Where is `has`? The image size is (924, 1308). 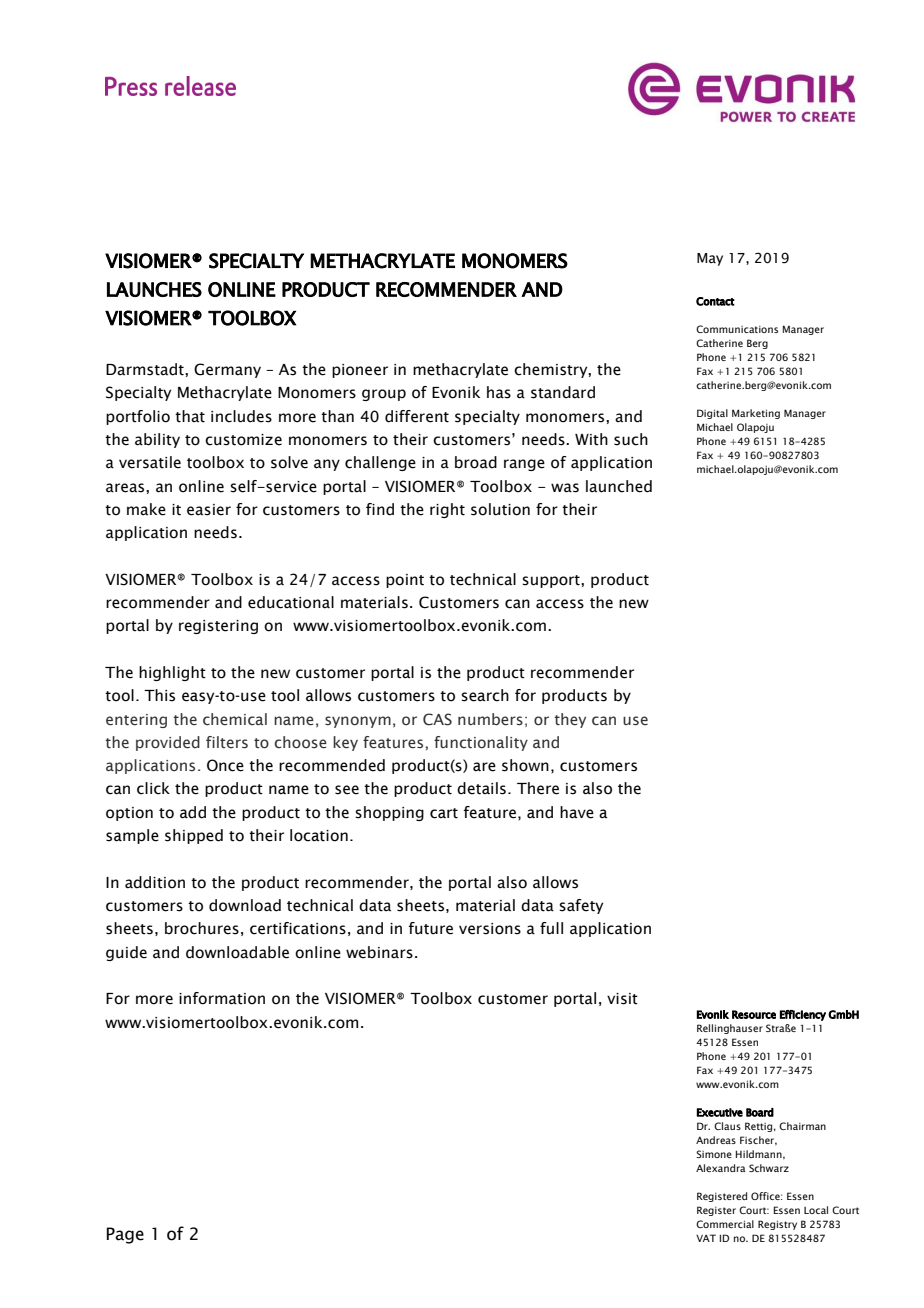
has is located at coordinates (499, 392).
